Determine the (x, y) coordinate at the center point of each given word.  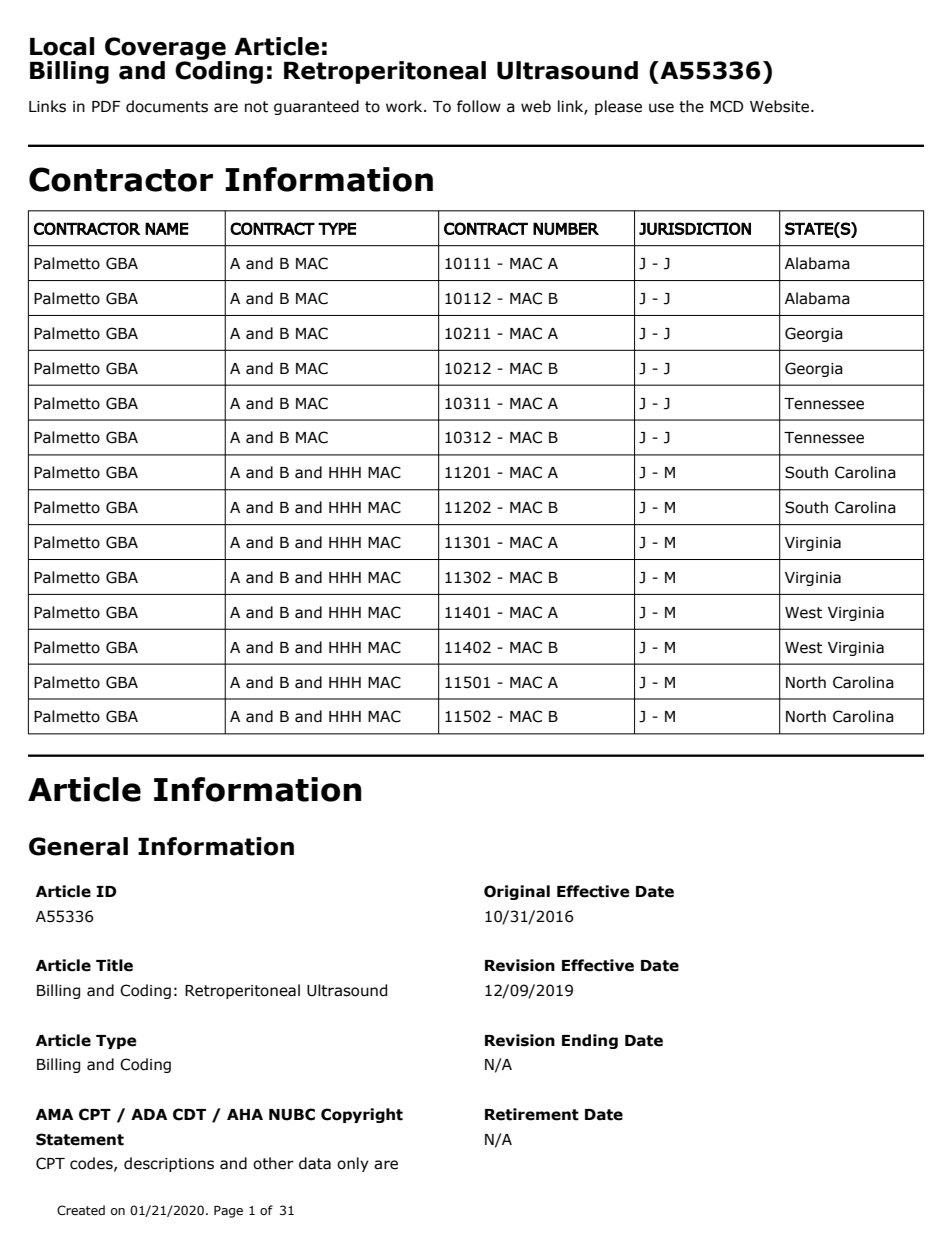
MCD (726, 106)
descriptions (169, 1164)
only (353, 1164)
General (78, 846)
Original (517, 892)
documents (167, 106)
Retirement (532, 1114)
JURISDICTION (695, 228)
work (405, 106)
